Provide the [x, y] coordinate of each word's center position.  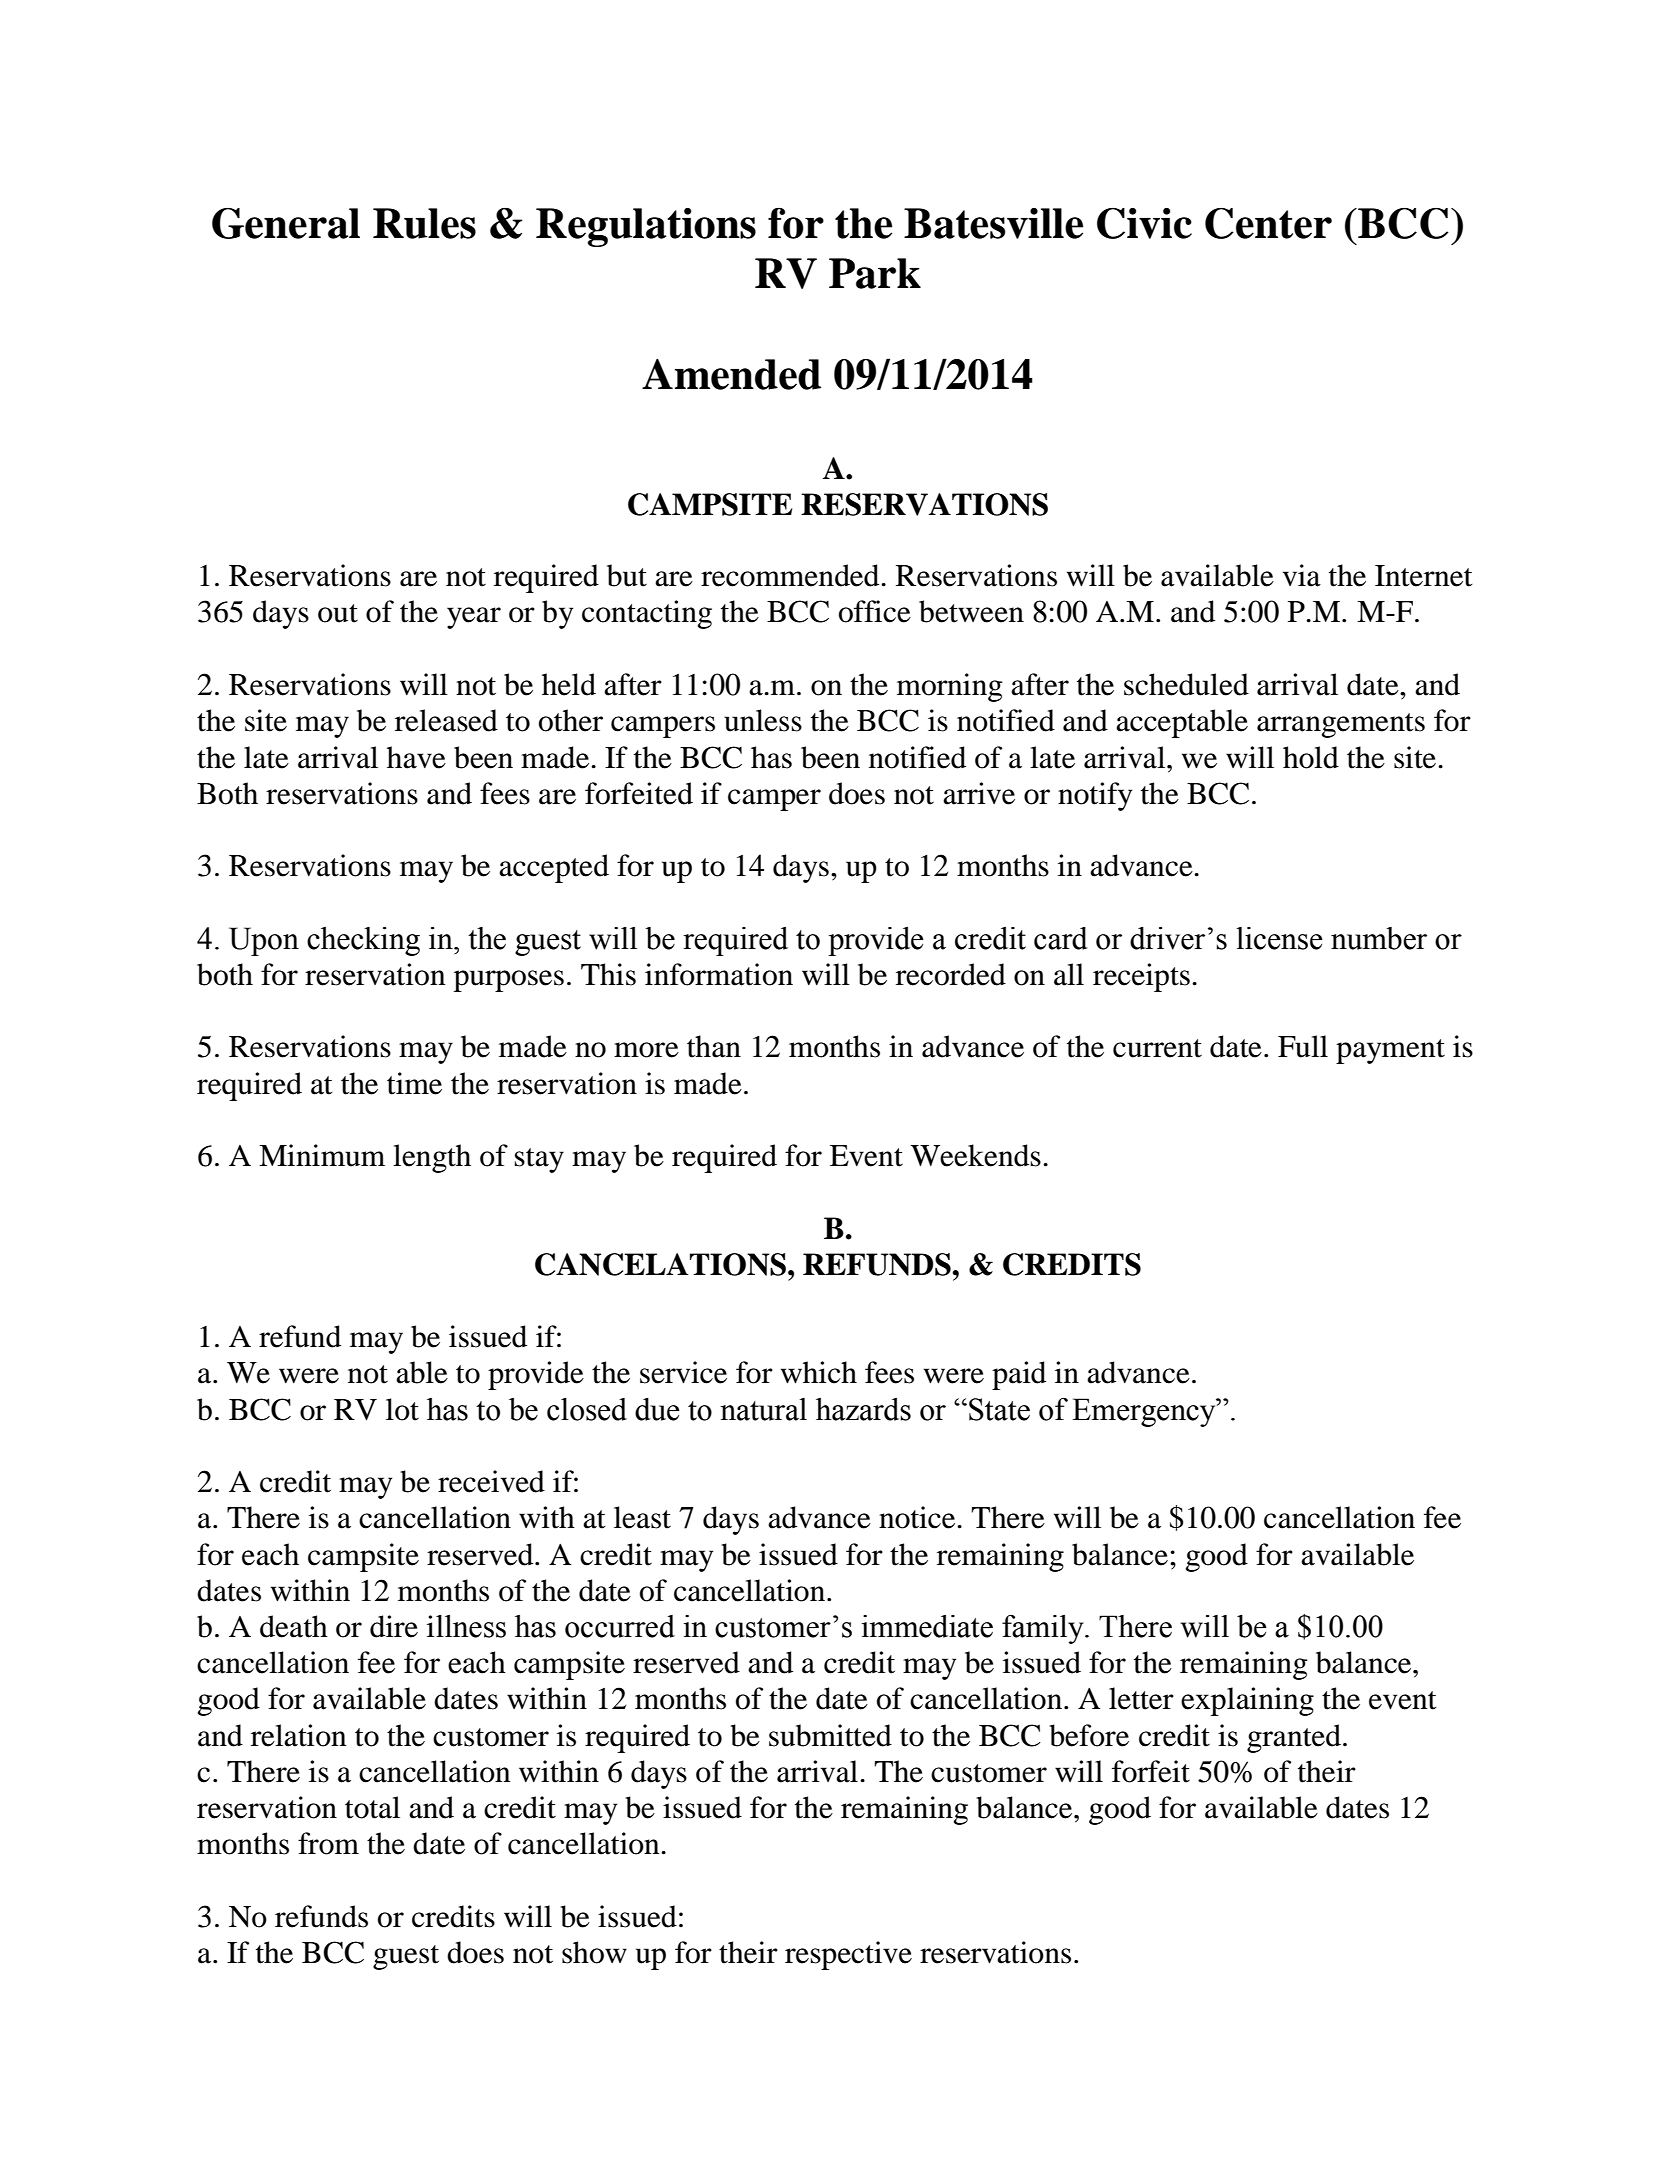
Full [1303, 1046]
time [414, 1083]
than [714, 1046]
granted [1294, 1738]
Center [1268, 223]
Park [875, 273]
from [328, 1843]
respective [848, 1955]
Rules [424, 223]
